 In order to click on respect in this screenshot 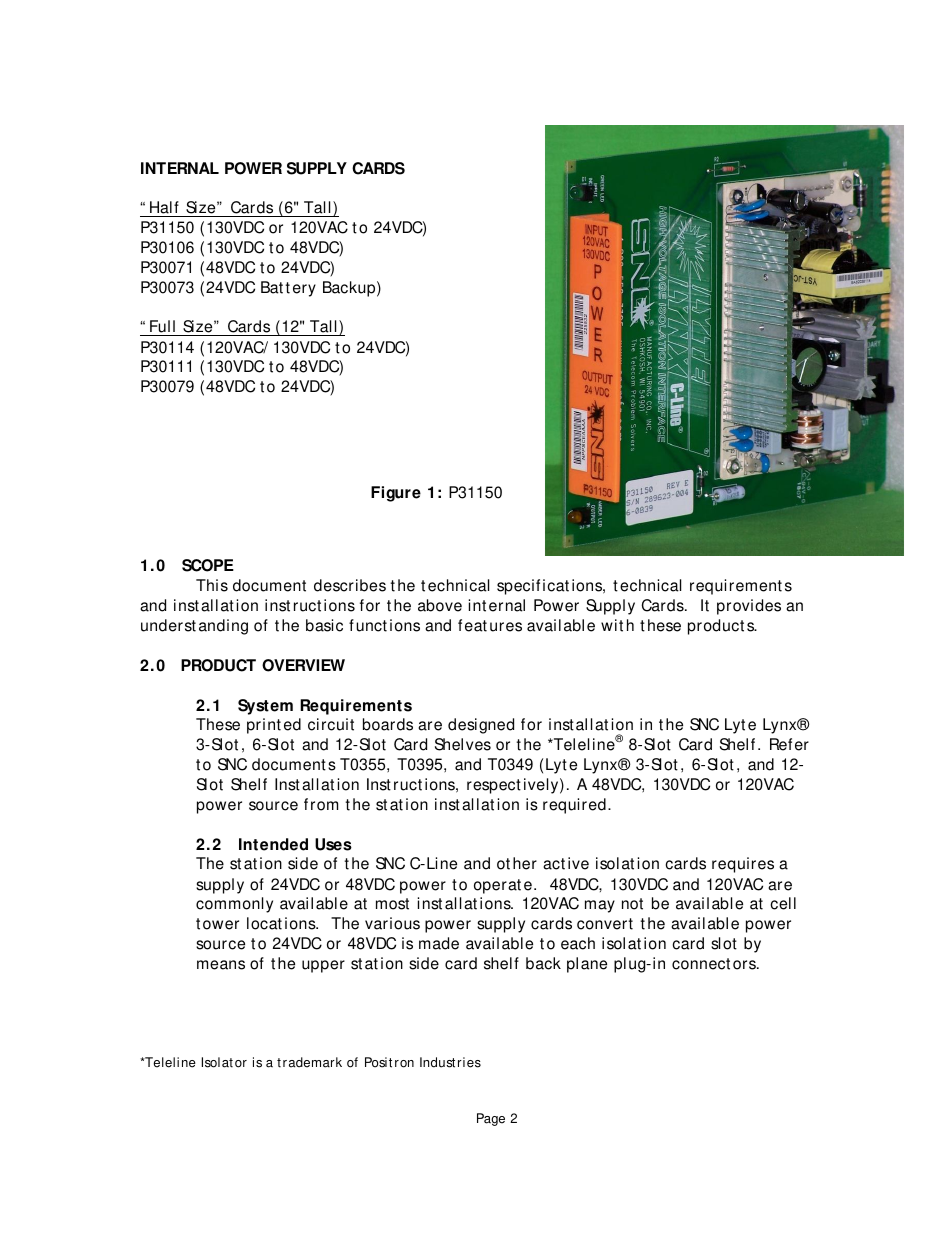, I will do `click(494, 786)`.
